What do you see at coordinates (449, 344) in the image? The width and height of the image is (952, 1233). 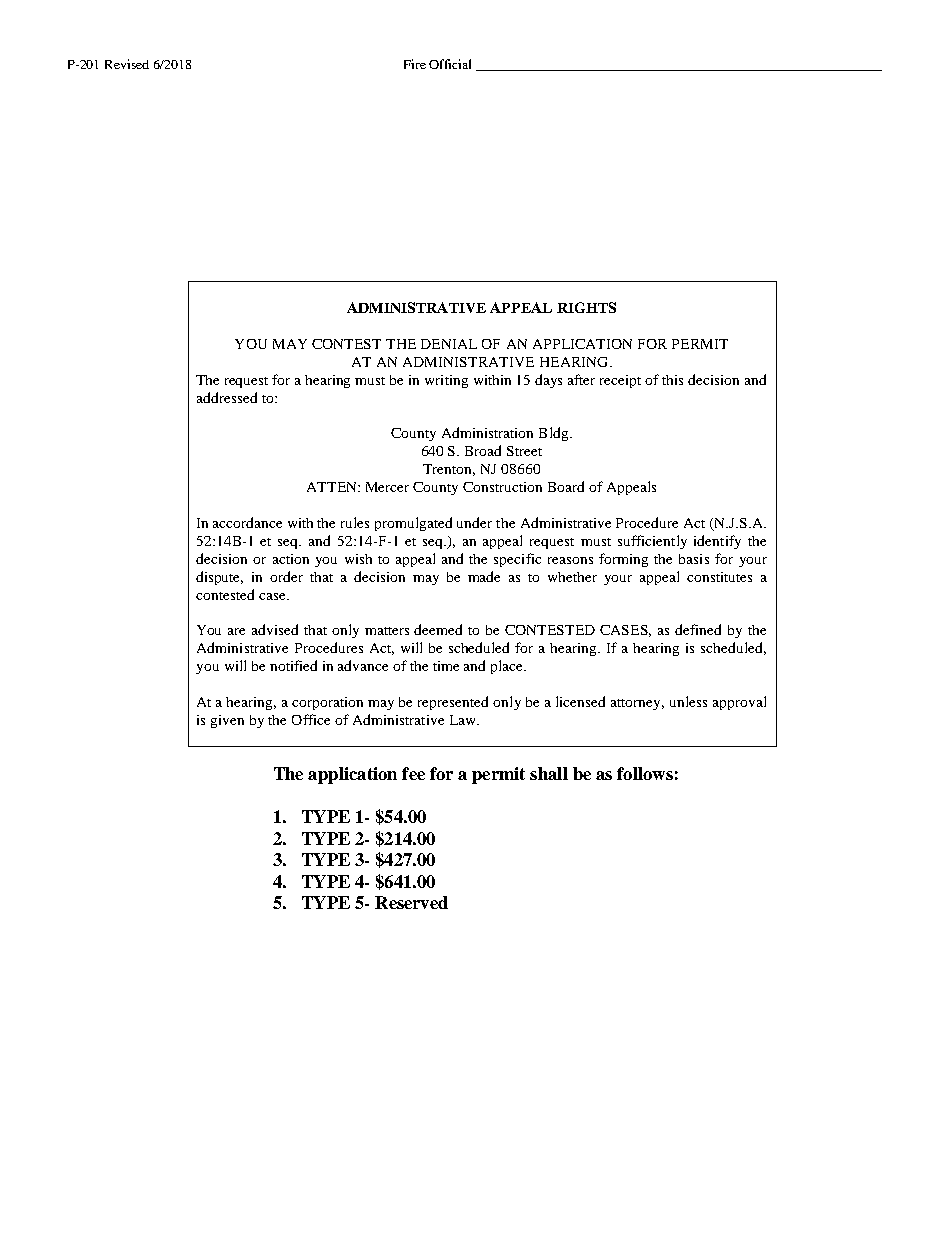 I see `DENIAL` at bounding box center [449, 344].
